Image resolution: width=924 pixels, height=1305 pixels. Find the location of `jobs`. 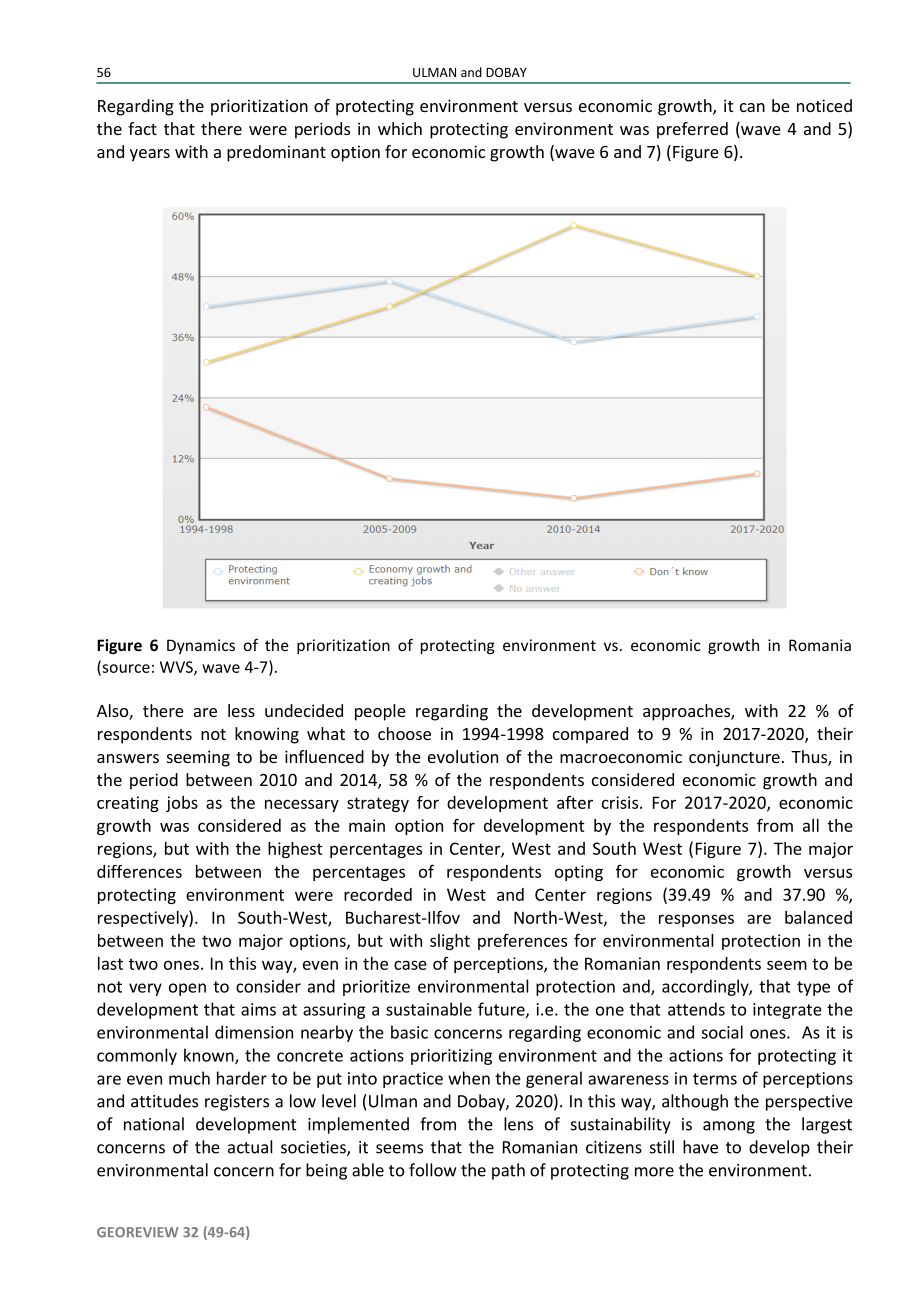

jobs is located at coordinates (182, 804).
